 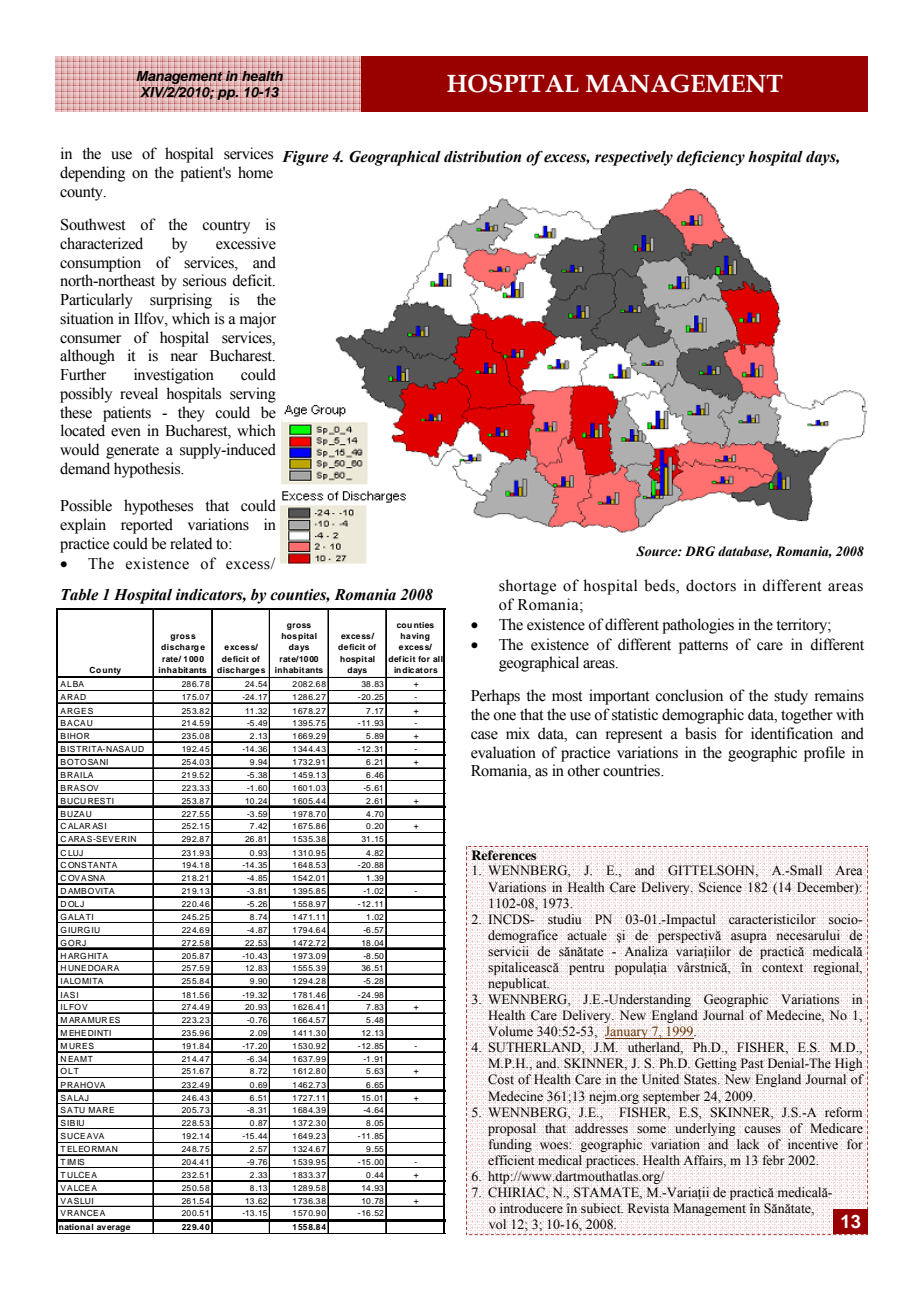 What do you see at coordinates (80, 595) in the screenshot?
I see `Table` at bounding box center [80, 595].
